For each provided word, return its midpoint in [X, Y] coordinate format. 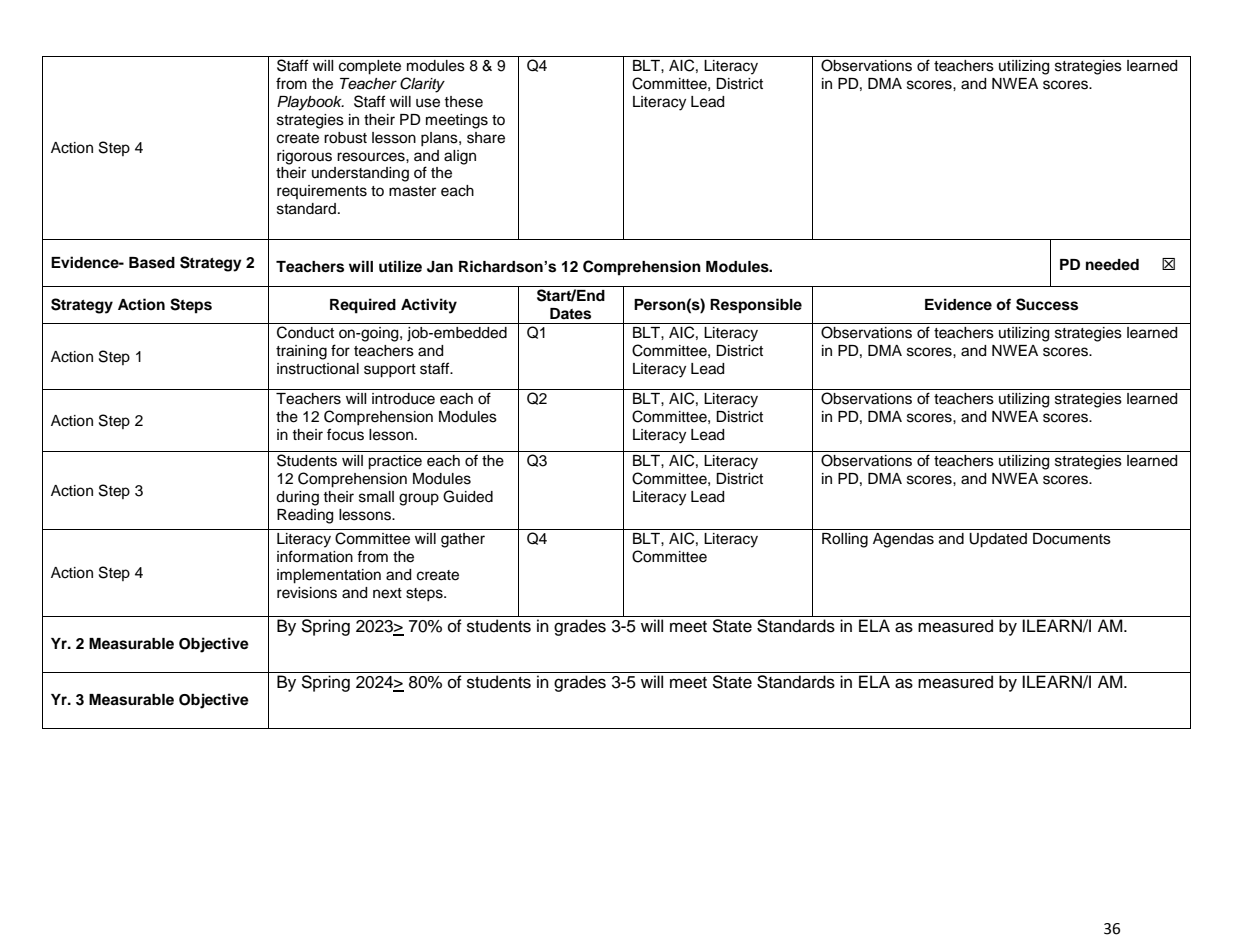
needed [1112, 264]
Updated [998, 540]
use [428, 103]
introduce [403, 399]
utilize [400, 266]
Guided [468, 496]
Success [1047, 304]
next [387, 593]
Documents [1072, 539]
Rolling [845, 540]
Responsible [756, 306]
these [463, 102]
